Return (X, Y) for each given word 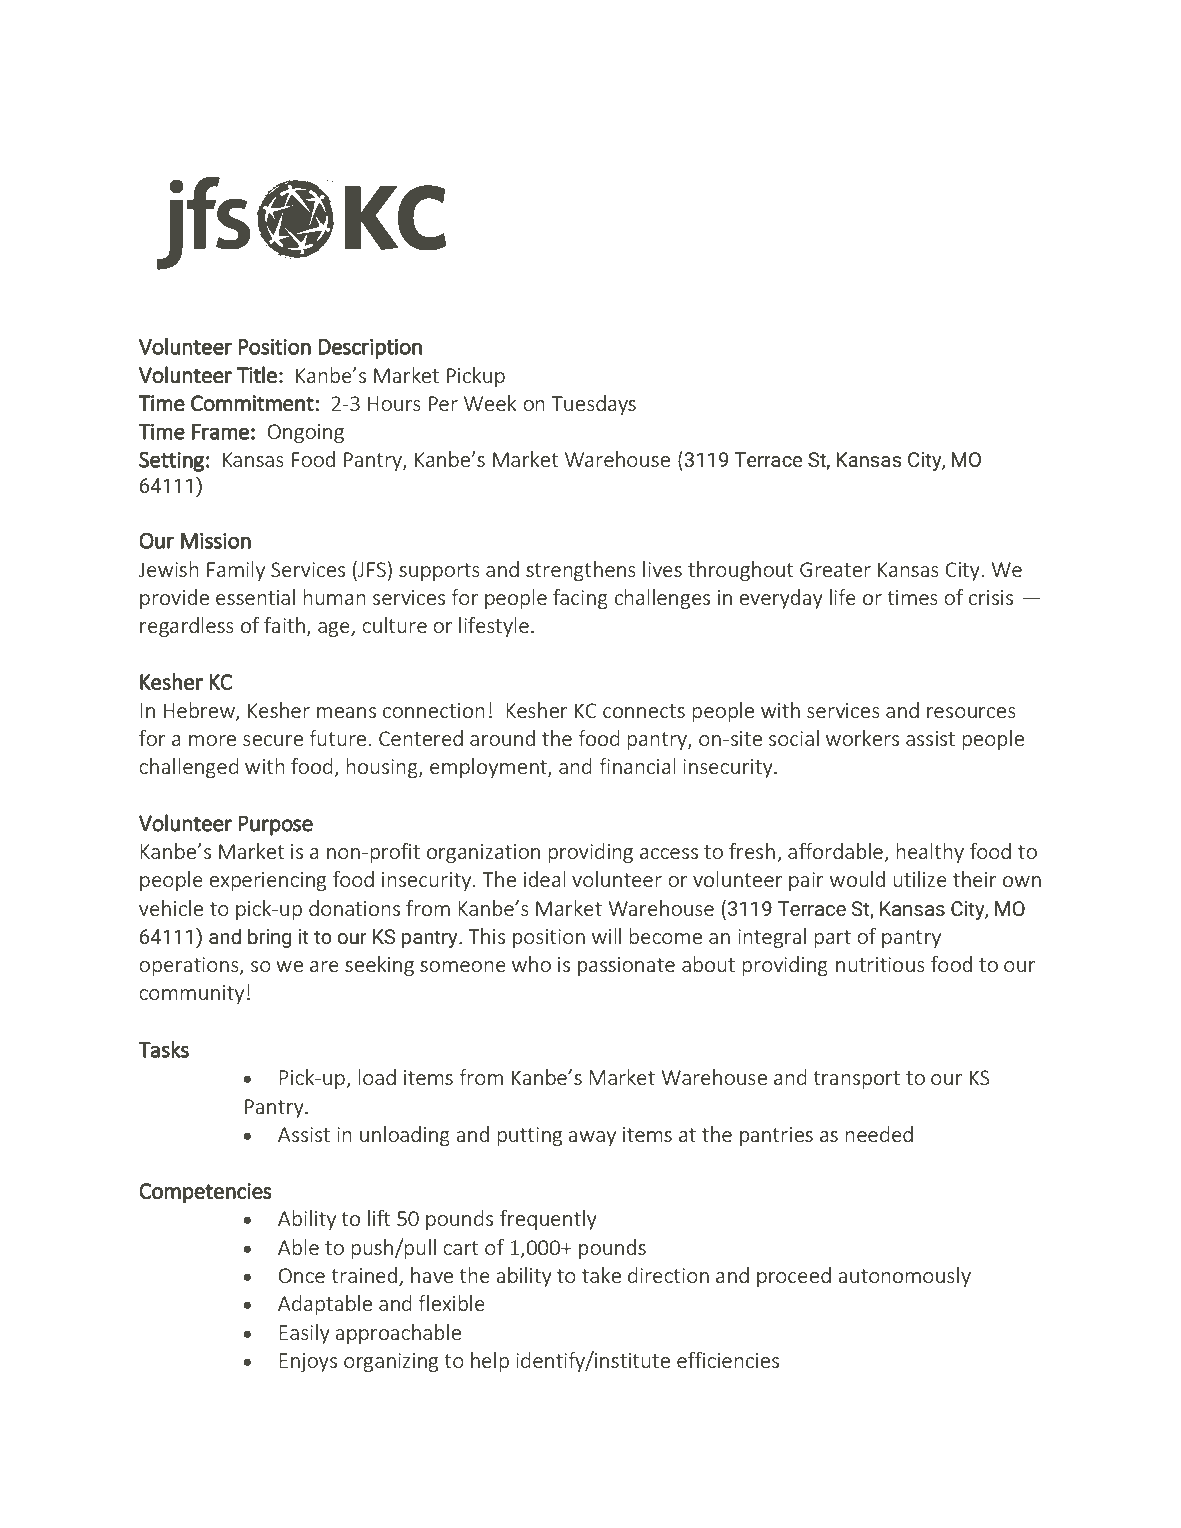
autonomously (904, 1277)
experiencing (267, 881)
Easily (304, 1334)
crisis (991, 597)
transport (856, 1080)
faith (286, 626)
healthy (930, 853)
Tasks (163, 1049)
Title (257, 375)
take (601, 1275)
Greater (835, 569)
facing (580, 599)
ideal (545, 879)
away (592, 1138)
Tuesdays (594, 405)
